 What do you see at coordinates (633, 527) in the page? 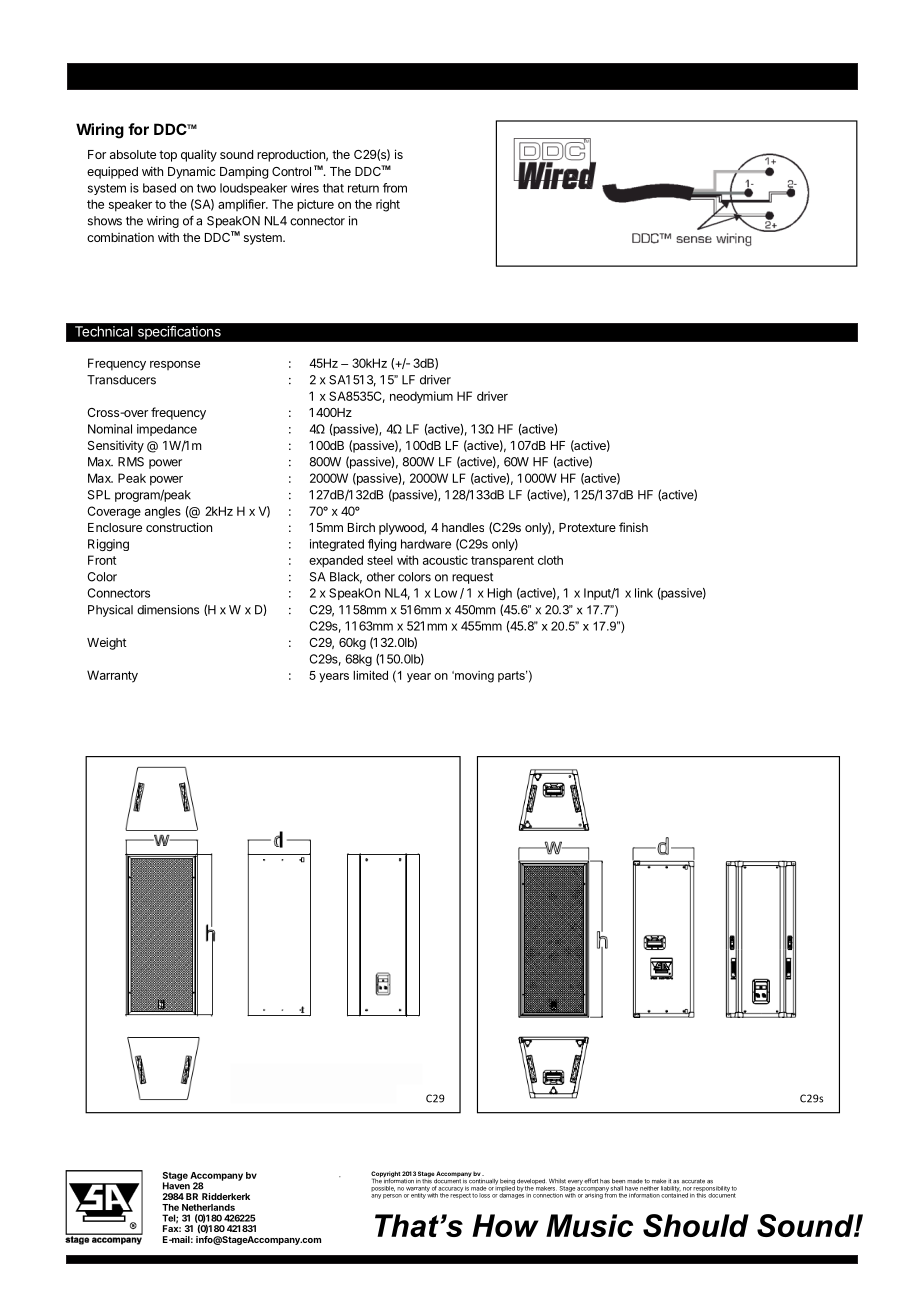
I see `finish` at bounding box center [633, 527].
